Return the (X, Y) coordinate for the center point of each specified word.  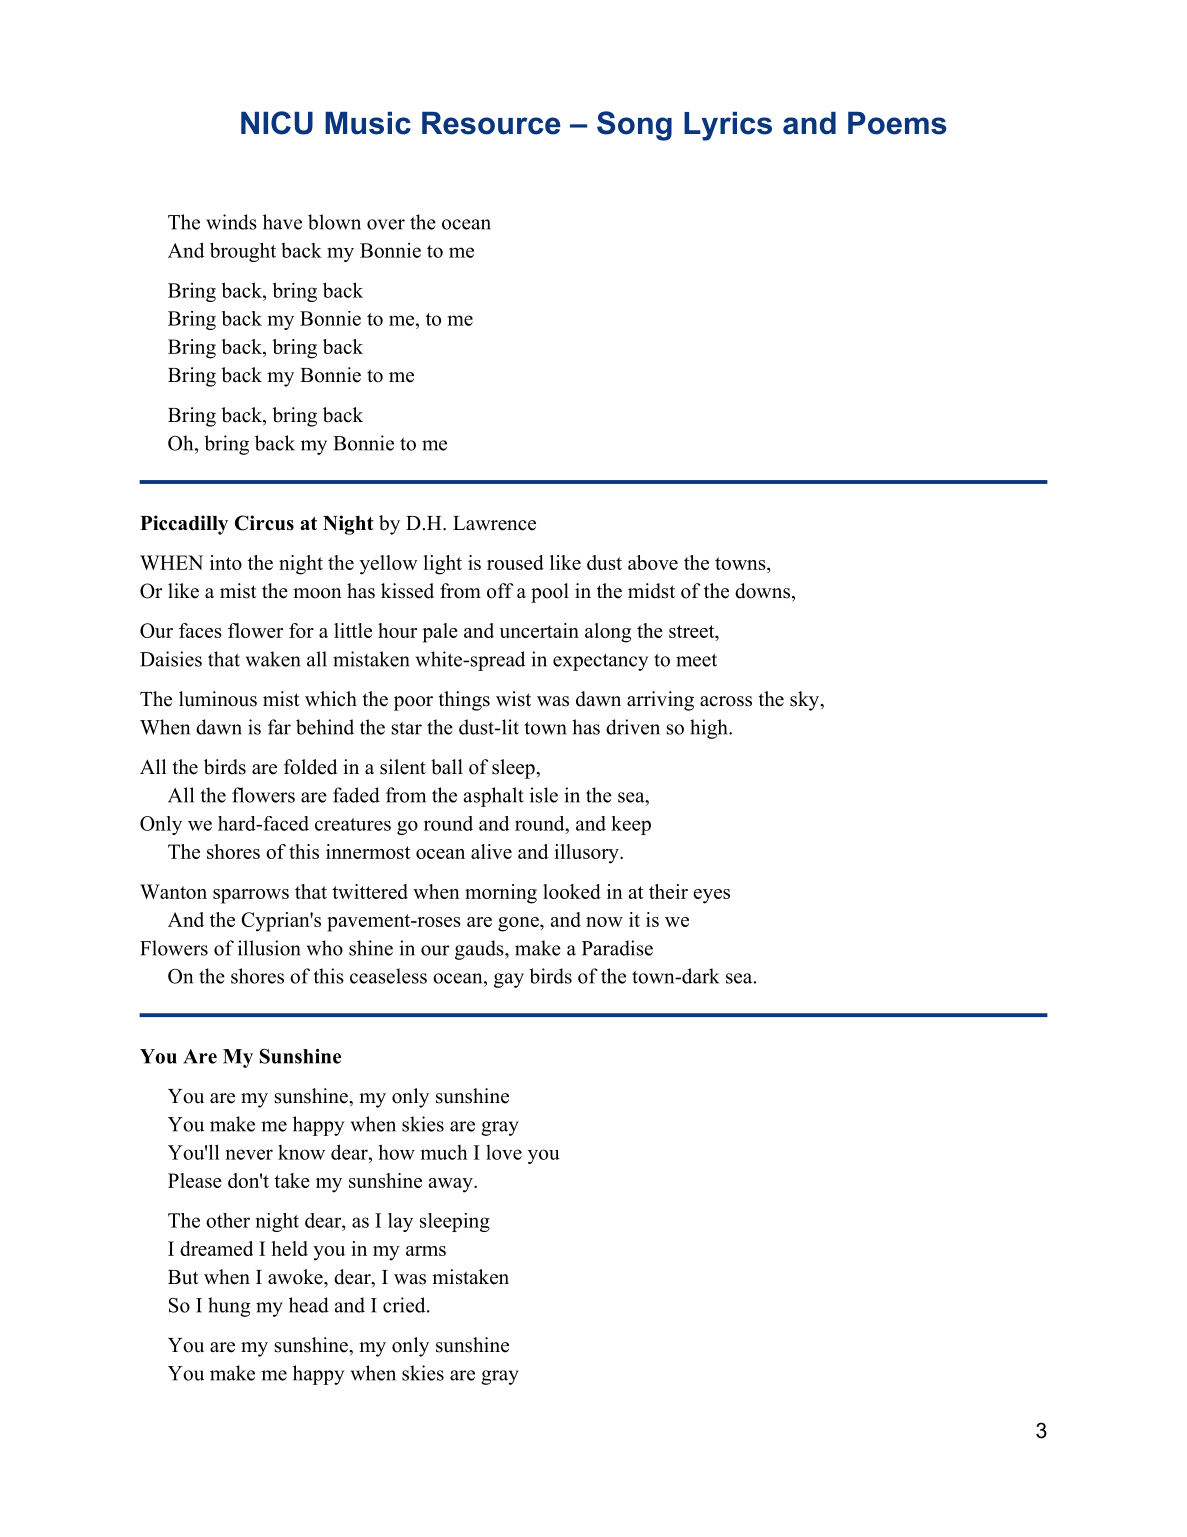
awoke (296, 1277)
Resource (491, 123)
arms (426, 1251)
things (464, 701)
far (279, 727)
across (726, 701)
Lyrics (728, 126)
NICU (277, 123)
